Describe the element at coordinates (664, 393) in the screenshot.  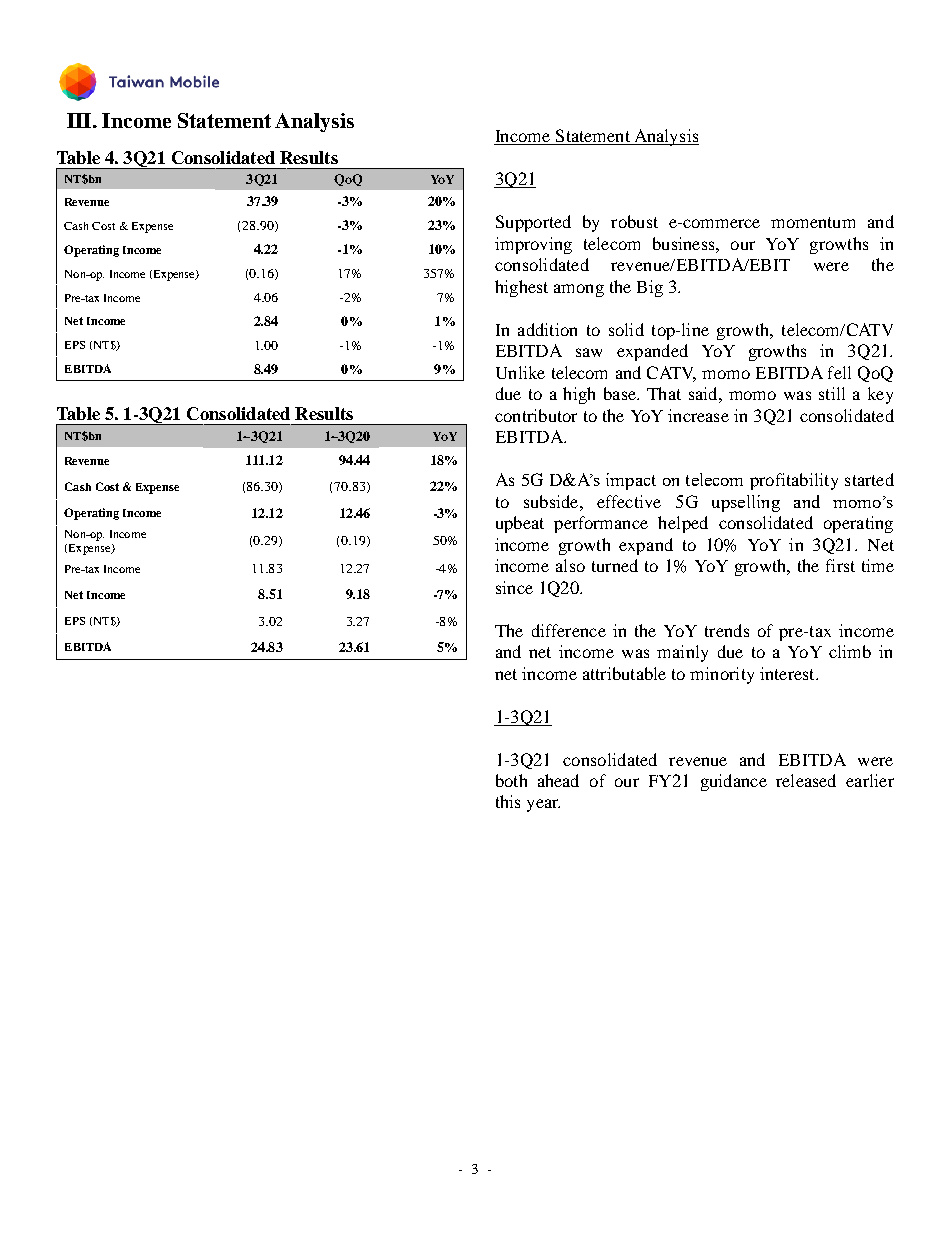
I see `That` at that location.
